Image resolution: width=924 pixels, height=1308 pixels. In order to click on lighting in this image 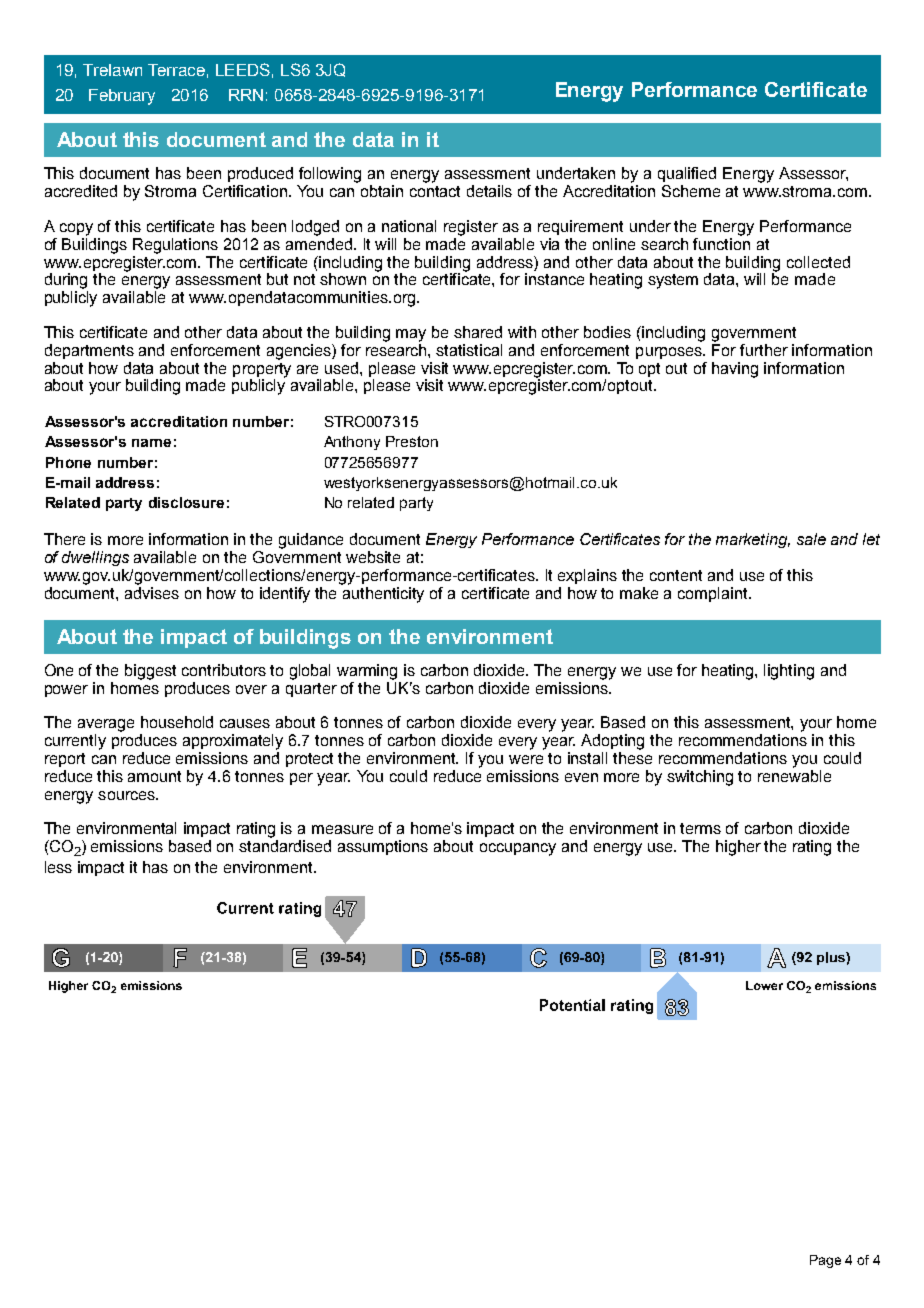, I will do `click(789, 672)`.
